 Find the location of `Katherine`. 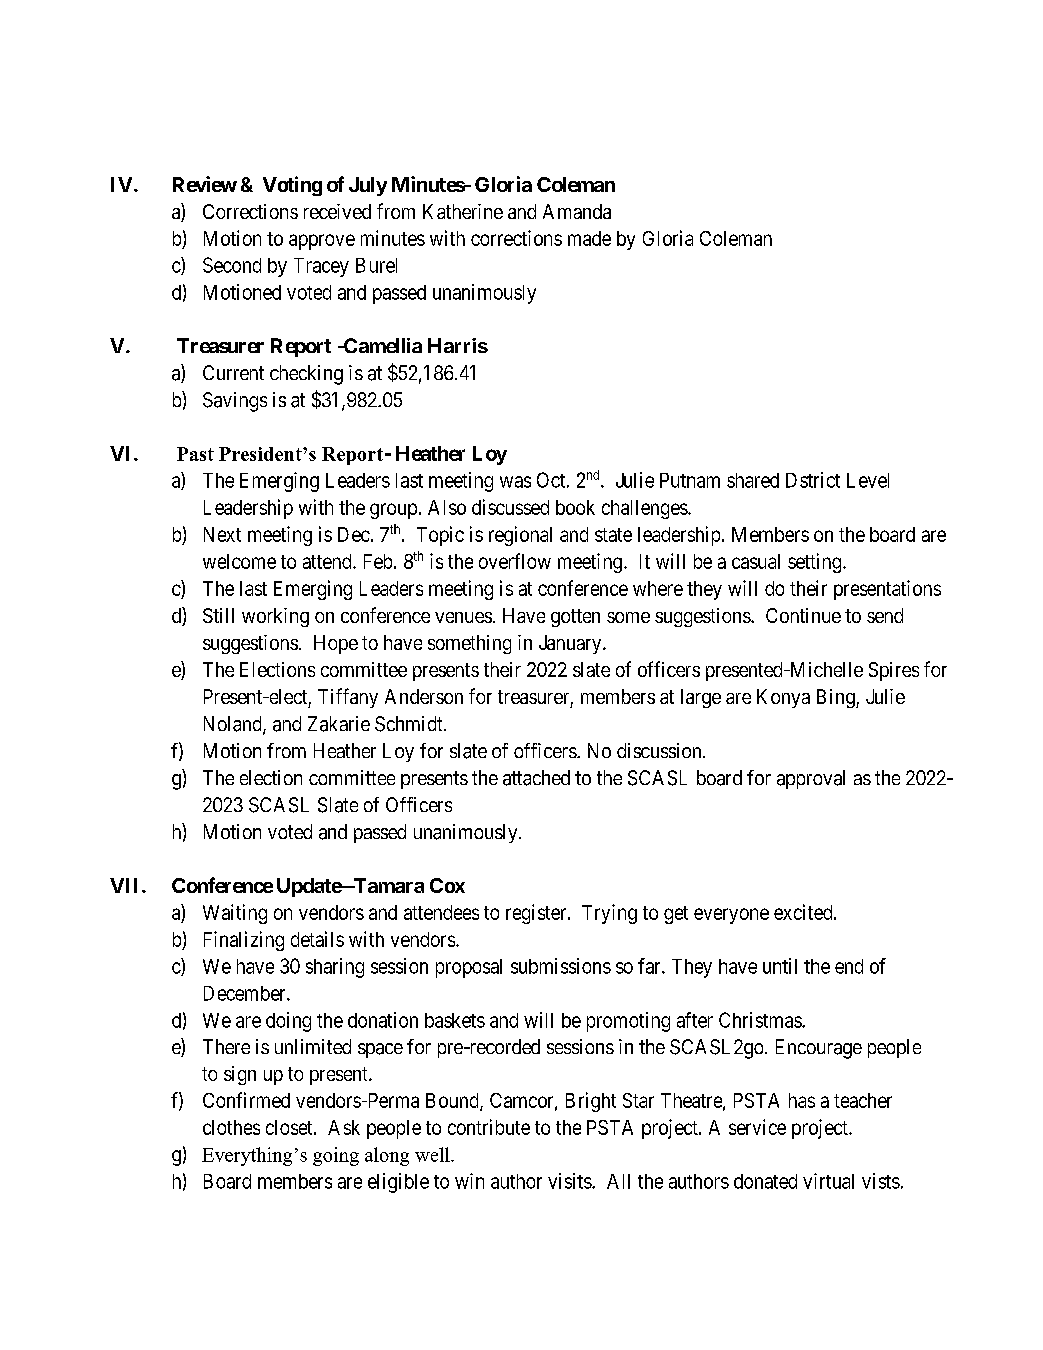

Katherine is located at coordinates (463, 211).
